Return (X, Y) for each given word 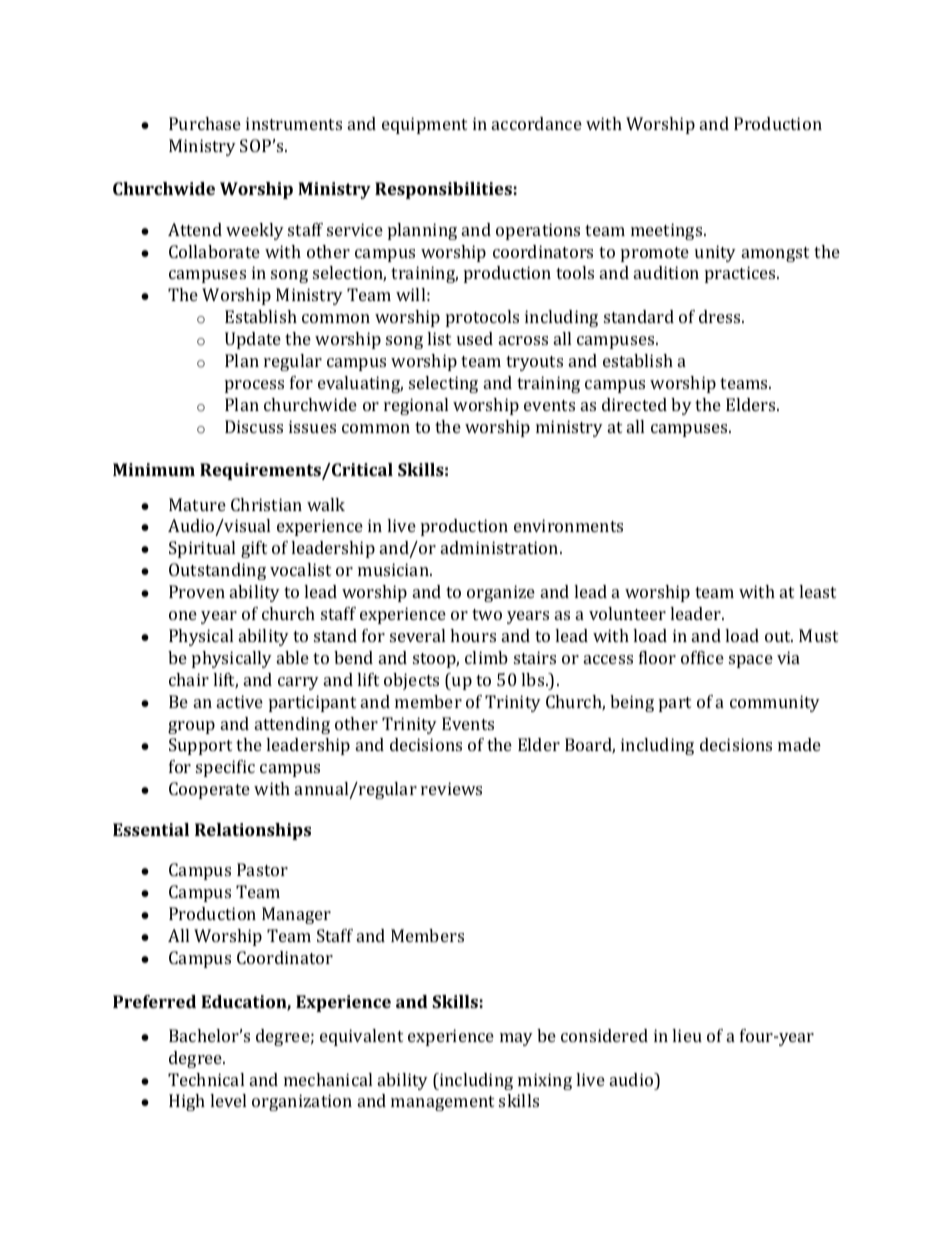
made (799, 744)
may (516, 1039)
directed (634, 404)
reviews (451, 788)
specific (225, 768)
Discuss (254, 426)
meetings (668, 231)
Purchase (205, 123)
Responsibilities (443, 190)
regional (416, 406)
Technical (206, 1079)
